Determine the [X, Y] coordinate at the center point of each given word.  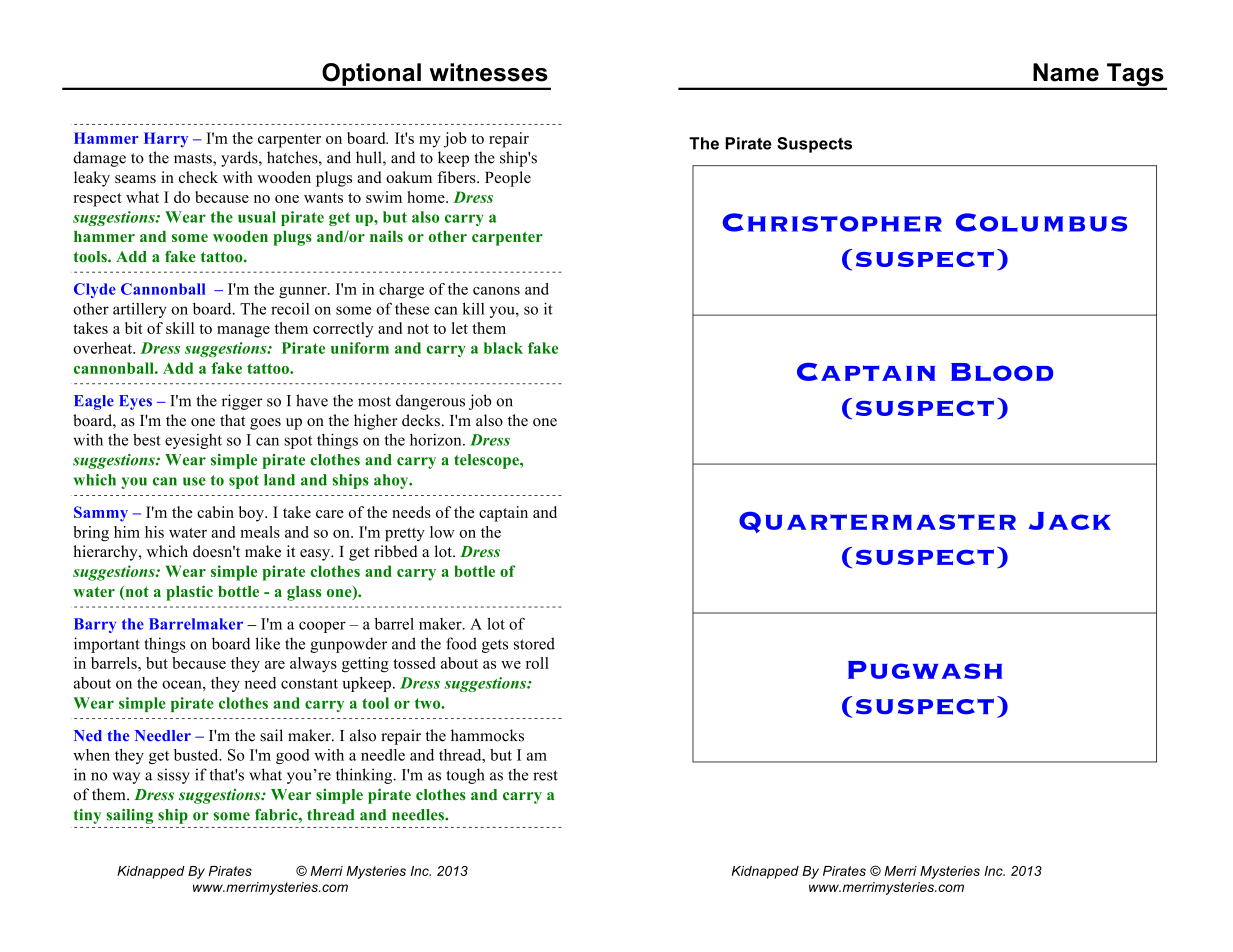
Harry [166, 140]
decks [421, 420]
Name [1066, 72]
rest [545, 775]
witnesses [488, 72]
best [147, 440]
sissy [173, 776]
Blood [1002, 372]
